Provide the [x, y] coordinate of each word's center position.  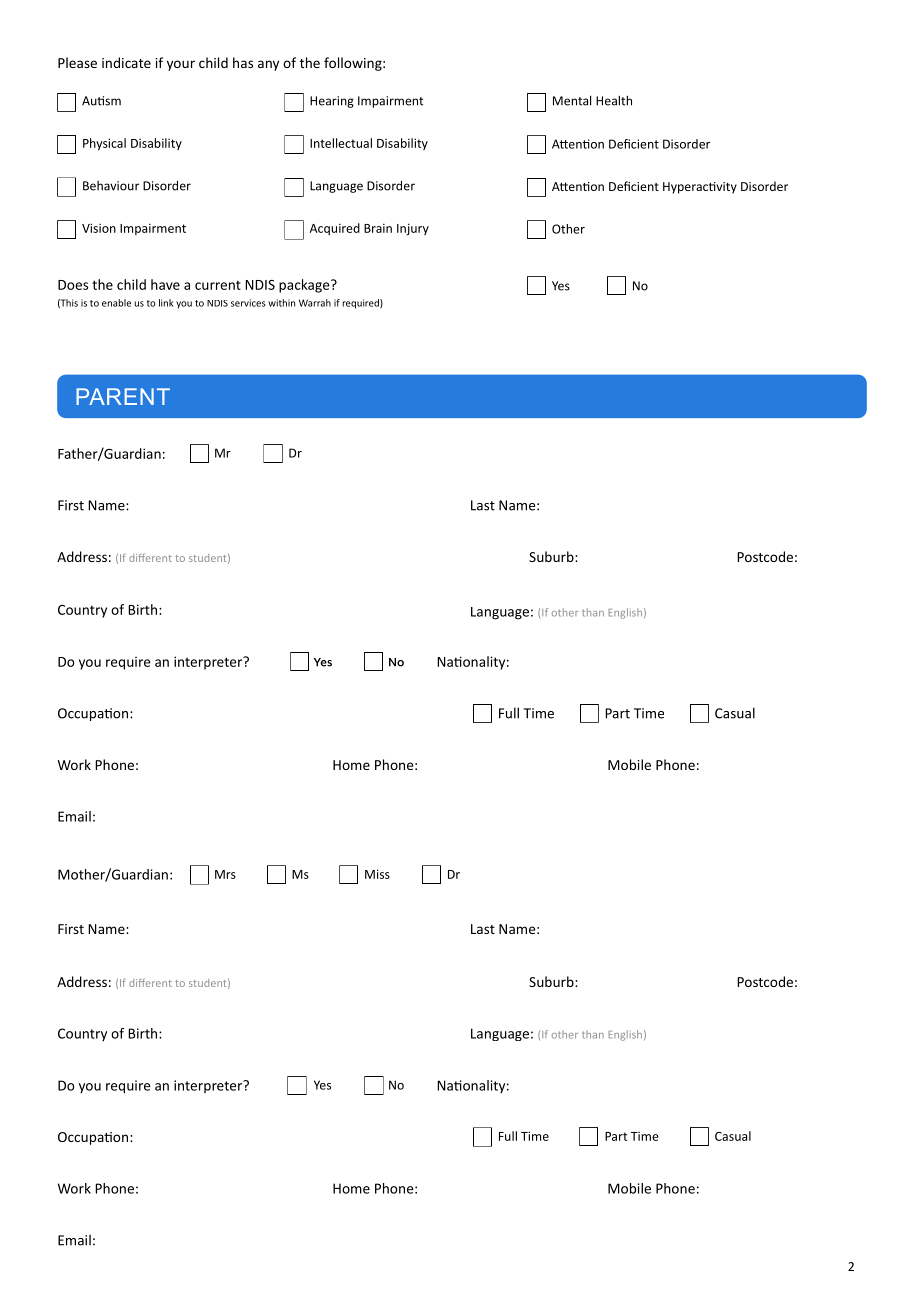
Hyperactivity [700, 188]
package [305, 286]
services [248, 303]
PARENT [123, 396]
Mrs [225, 874]
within [281, 303]
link [166, 303]
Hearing [332, 102]
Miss [377, 874]
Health [614, 100]
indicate [126, 62]
